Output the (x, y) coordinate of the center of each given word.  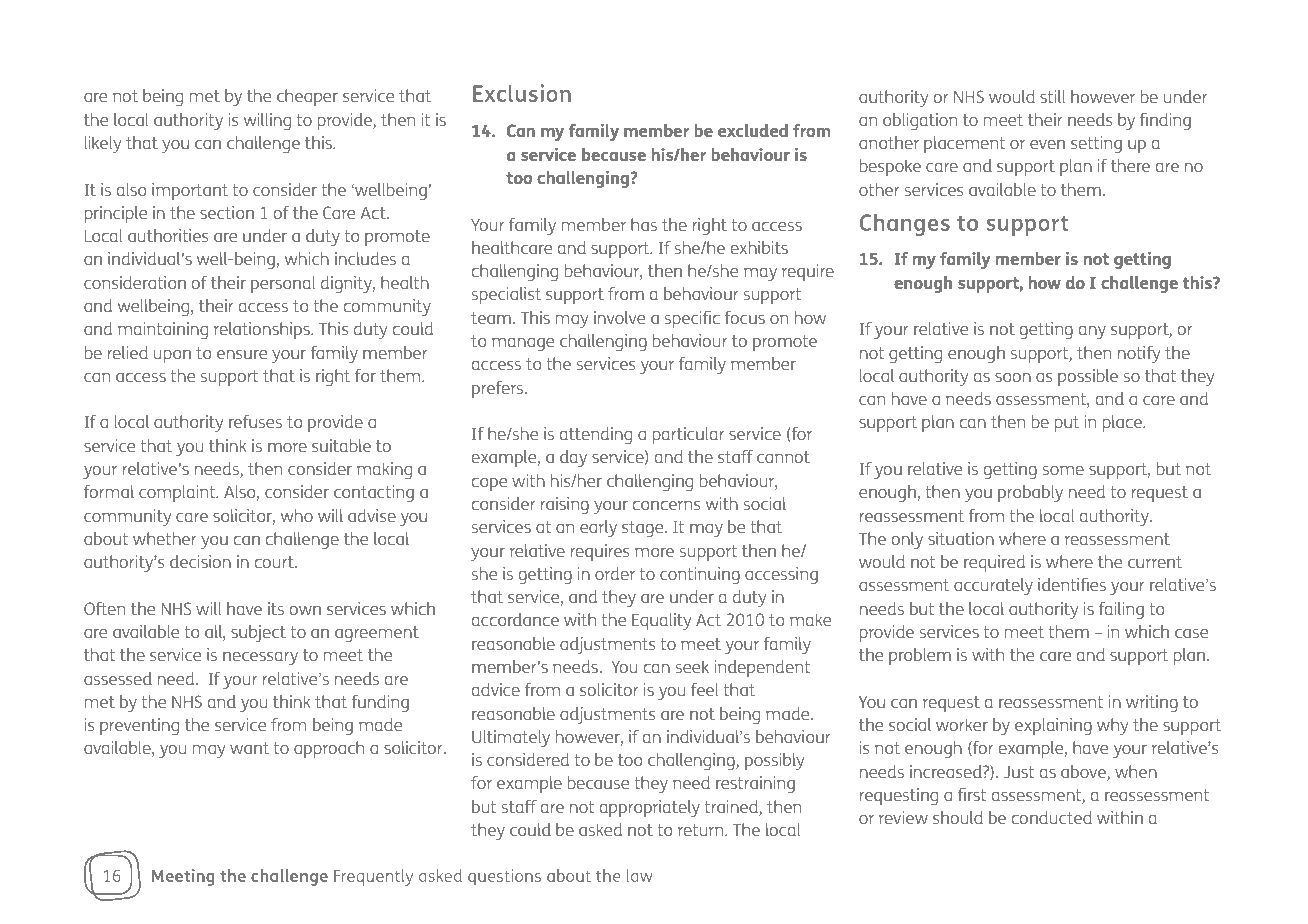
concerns (667, 505)
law (639, 875)
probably (1030, 493)
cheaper (307, 97)
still (1052, 96)
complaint (178, 493)
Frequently (373, 877)
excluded (753, 130)
